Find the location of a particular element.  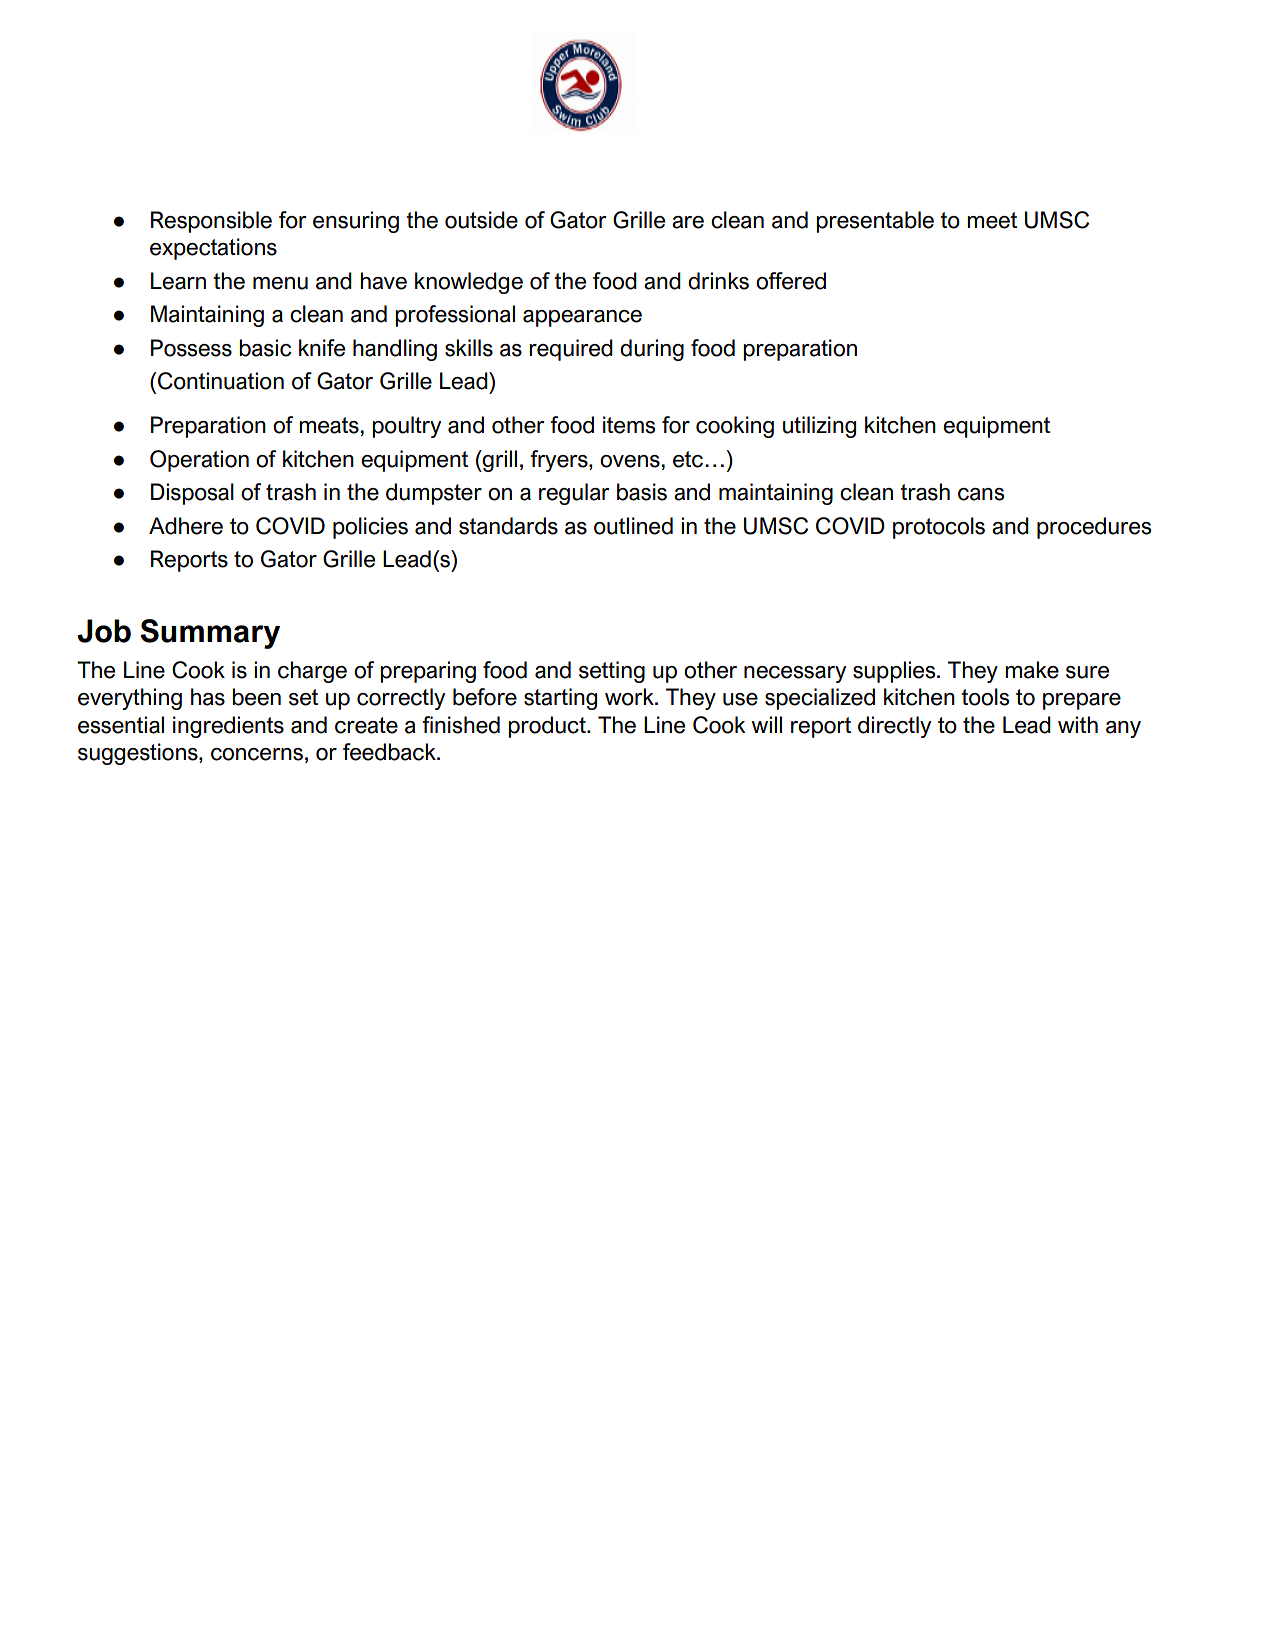

standards is located at coordinates (508, 526).
